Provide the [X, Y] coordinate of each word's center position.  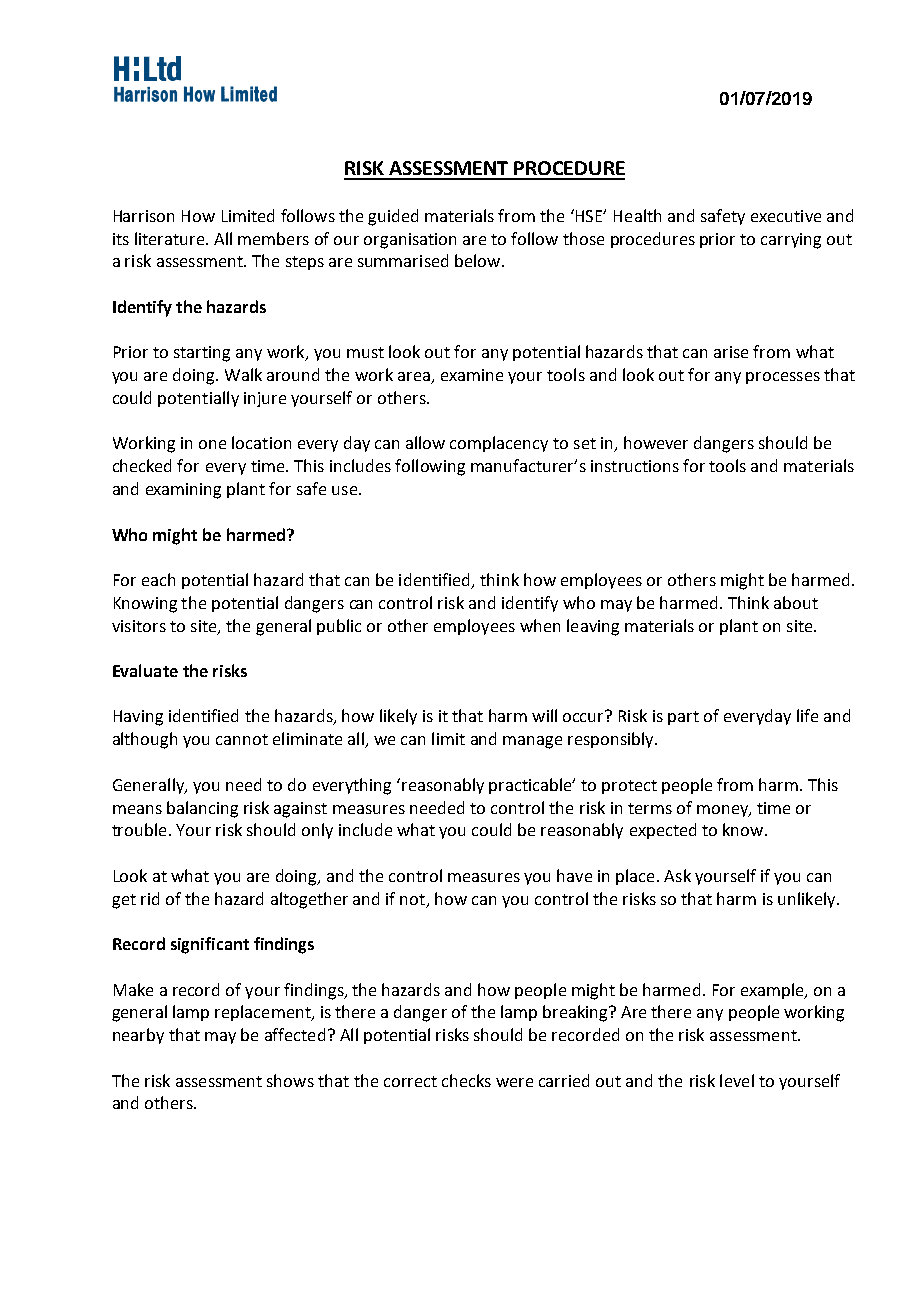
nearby [138, 1036]
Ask [677, 875]
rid [150, 898]
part [683, 718]
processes [783, 378]
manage [532, 742]
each [158, 579]
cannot [242, 739]
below [479, 260]
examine [472, 375]
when [540, 625]
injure [265, 399]
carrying [791, 241]
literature [171, 238]
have [574, 875]
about [796, 602]
